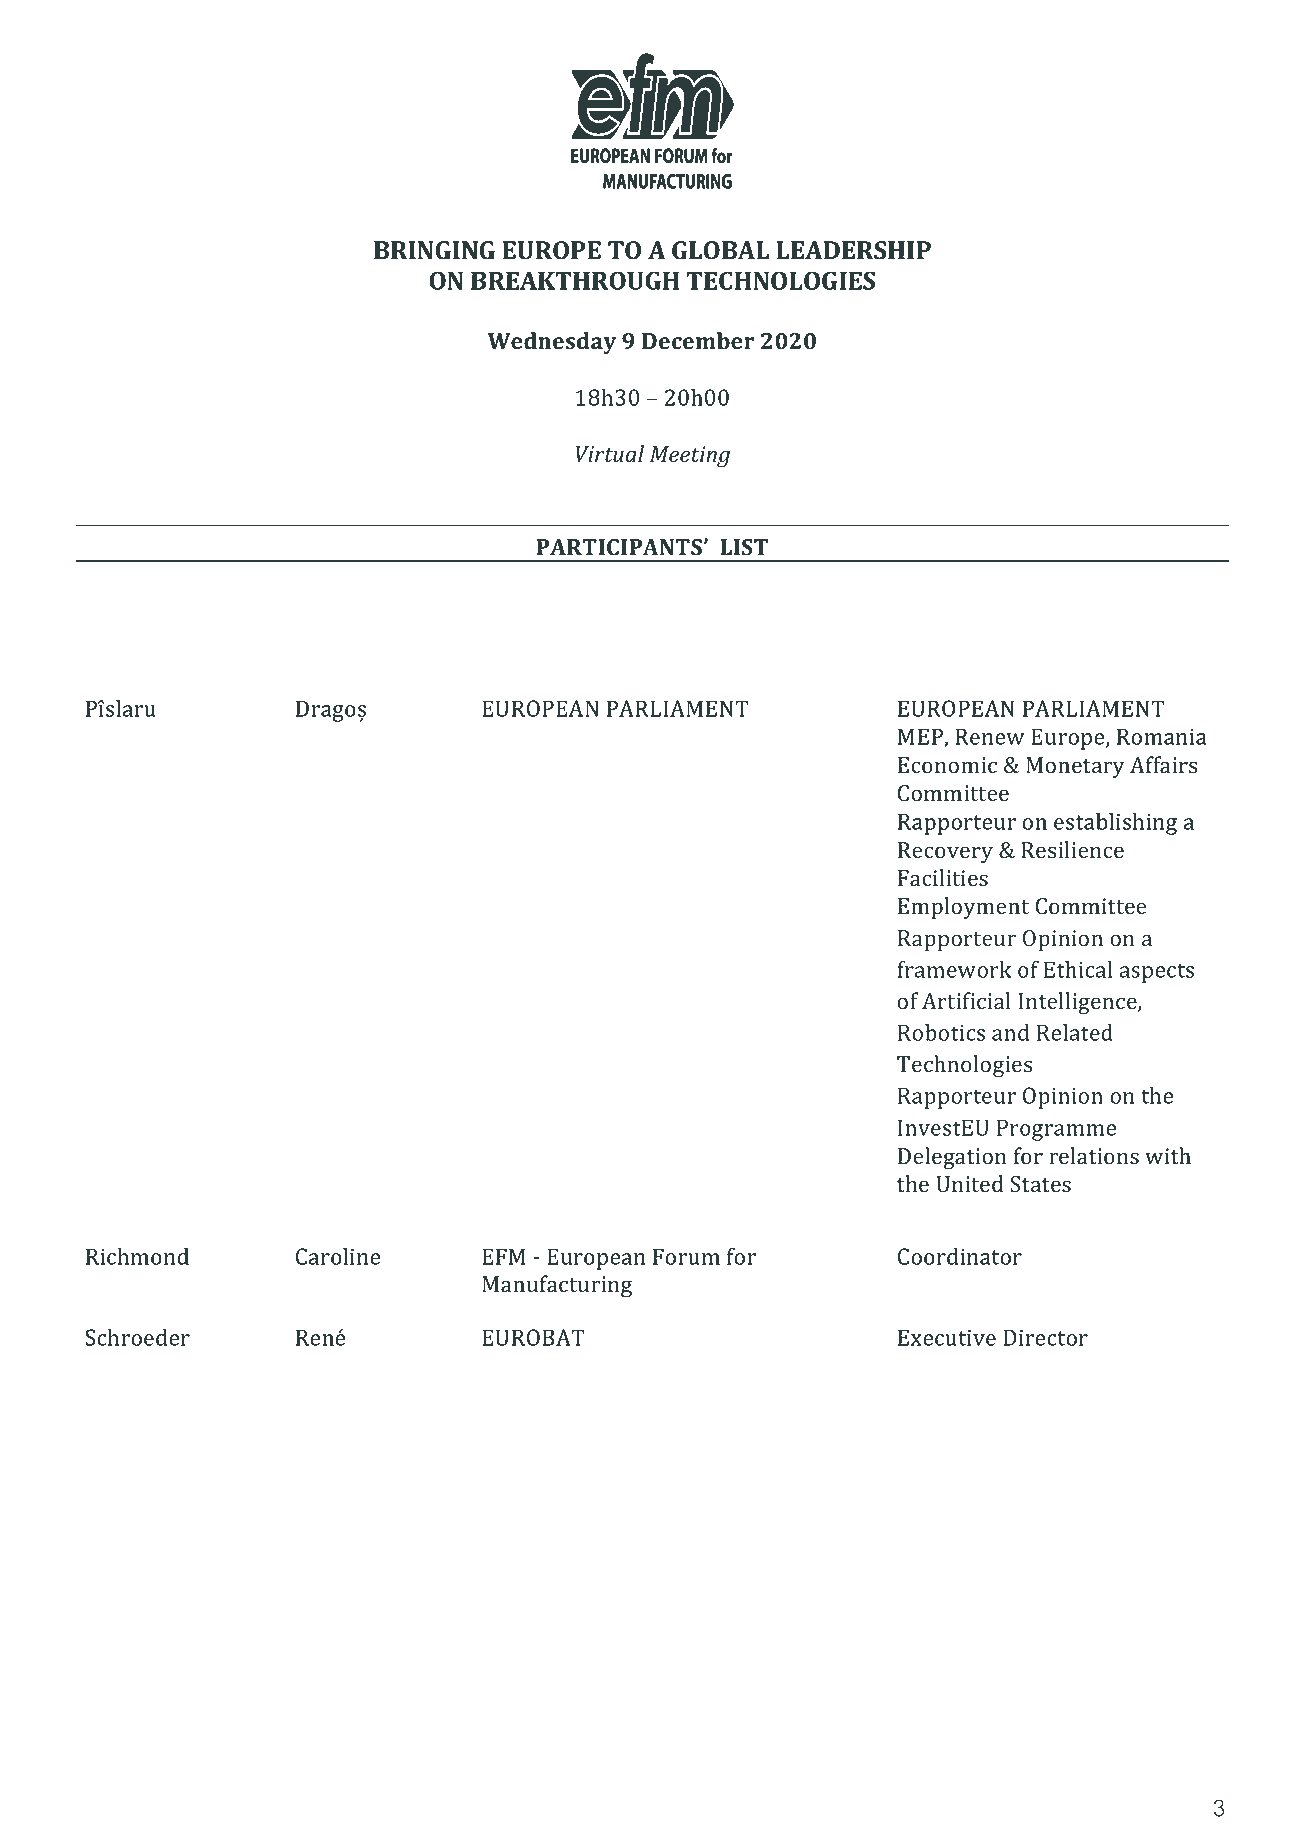 The height and width of the screenshot is (1847, 1305). Describe the element at coordinates (744, 547) in the screenshot. I see `LIST` at that location.
